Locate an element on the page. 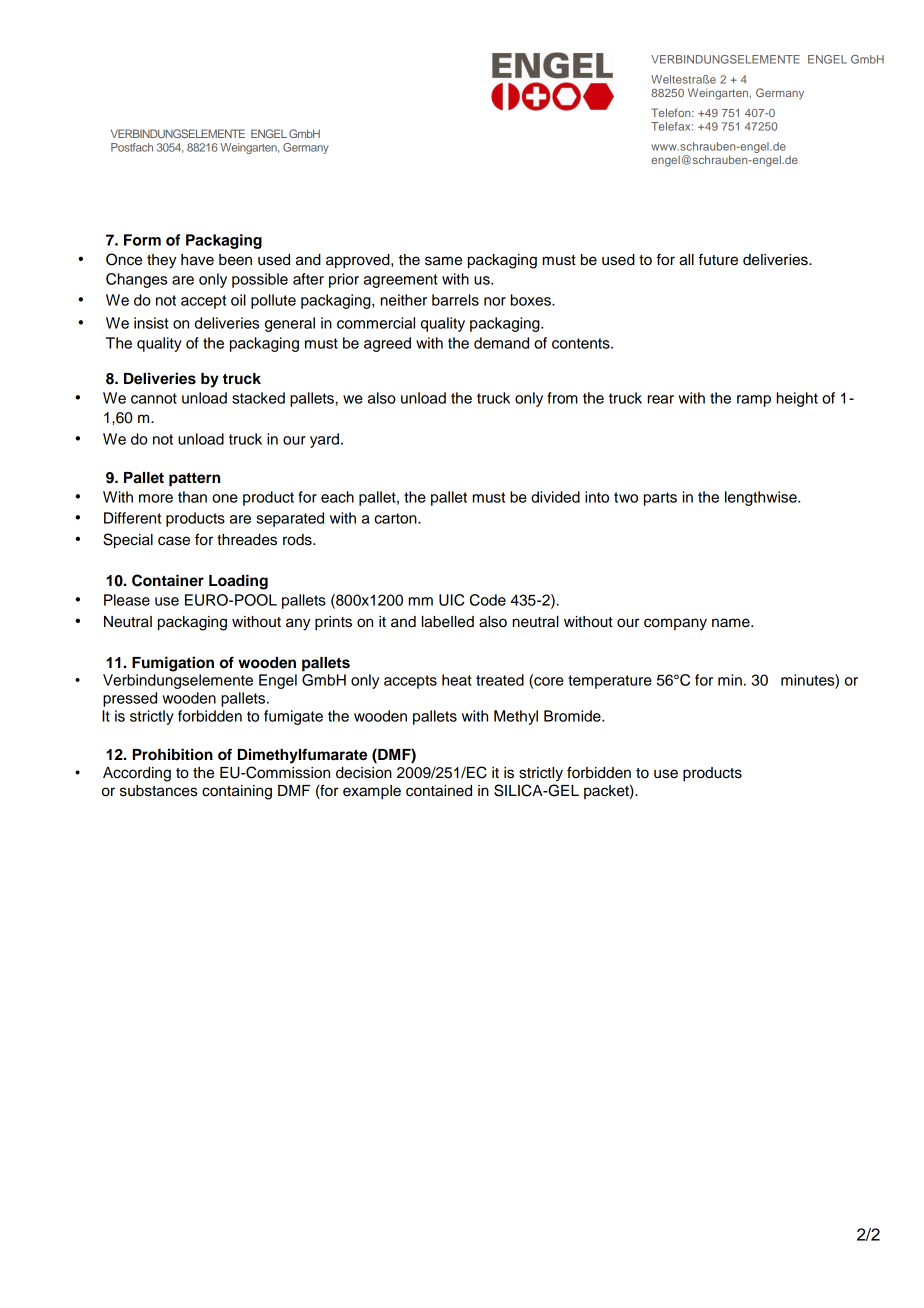 The width and height of the page is (924, 1308). Form is located at coordinates (142, 240).
